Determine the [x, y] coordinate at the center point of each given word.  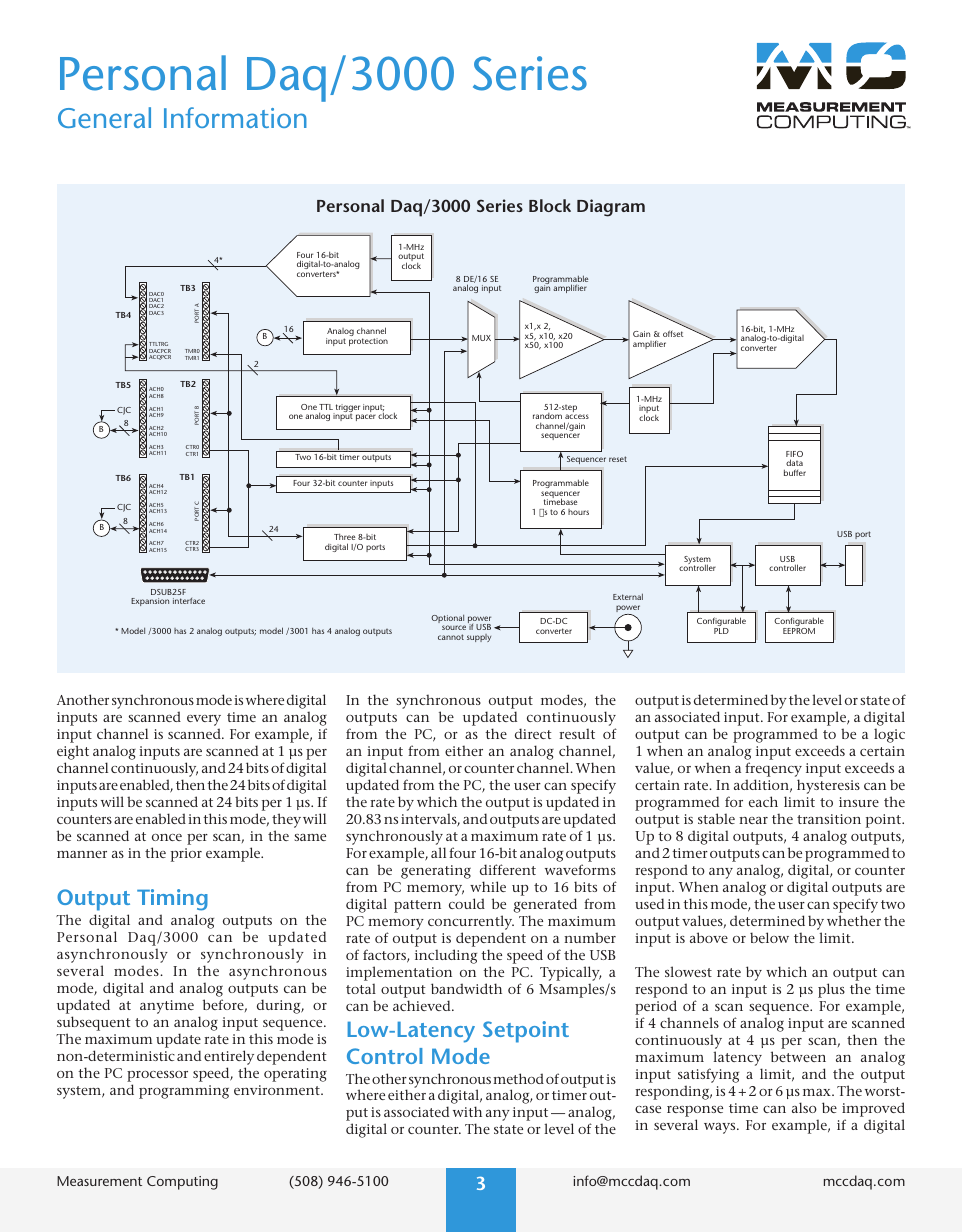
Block [550, 205]
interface [189, 601]
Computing [182, 1183]
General [104, 117]
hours [578, 512]
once [167, 837]
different [508, 869]
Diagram [611, 208]
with [467, 1111]
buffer [795, 472]
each [763, 801]
